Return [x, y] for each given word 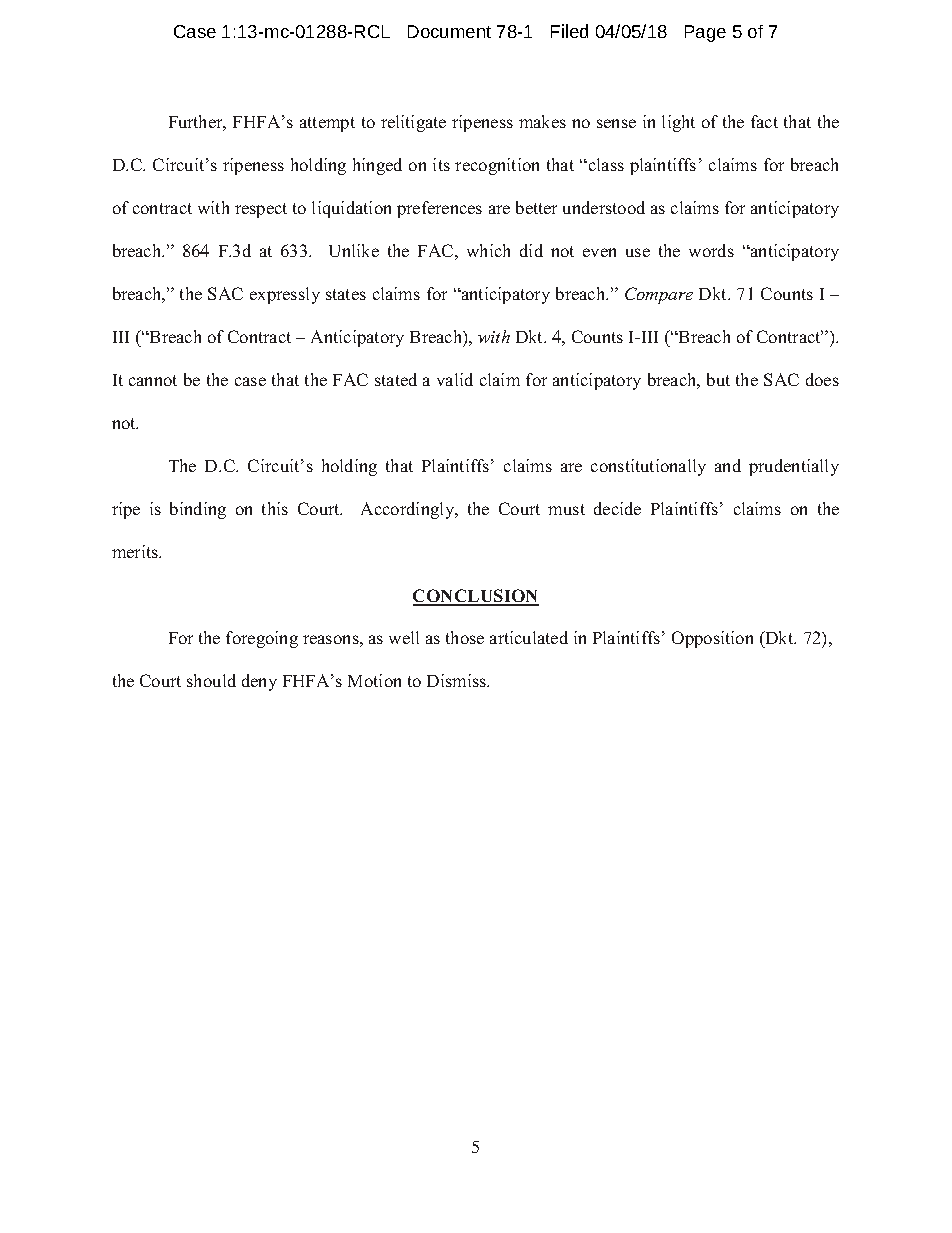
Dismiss [458, 680]
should [211, 680]
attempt [327, 124]
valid [455, 379]
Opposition [712, 639]
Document [449, 31]
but [718, 379]
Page [705, 33]
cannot [153, 380]
